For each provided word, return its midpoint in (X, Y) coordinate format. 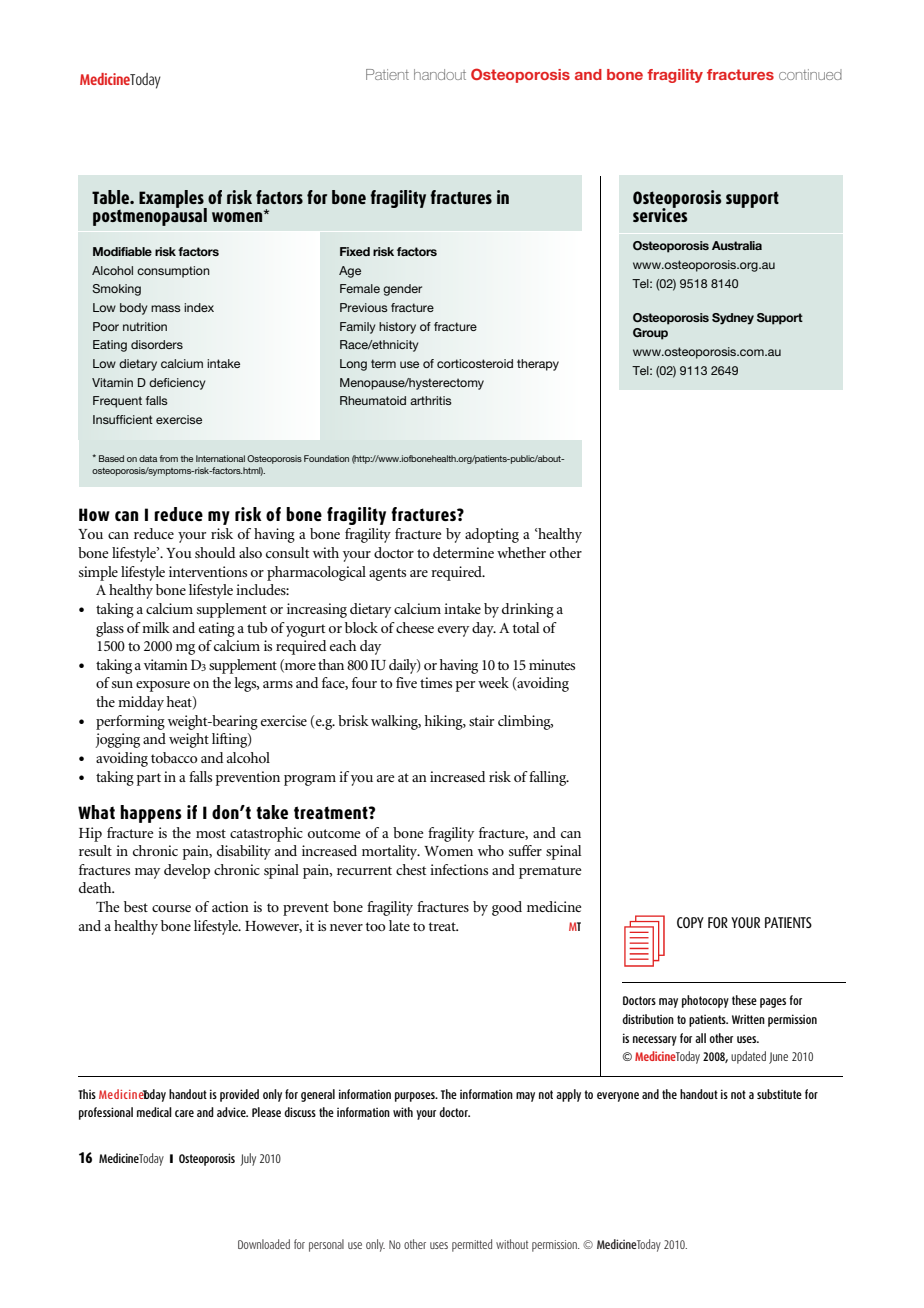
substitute (779, 1094)
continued (810, 74)
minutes (552, 664)
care (184, 1113)
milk (156, 627)
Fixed (355, 251)
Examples (172, 200)
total (525, 627)
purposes (416, 1097)
